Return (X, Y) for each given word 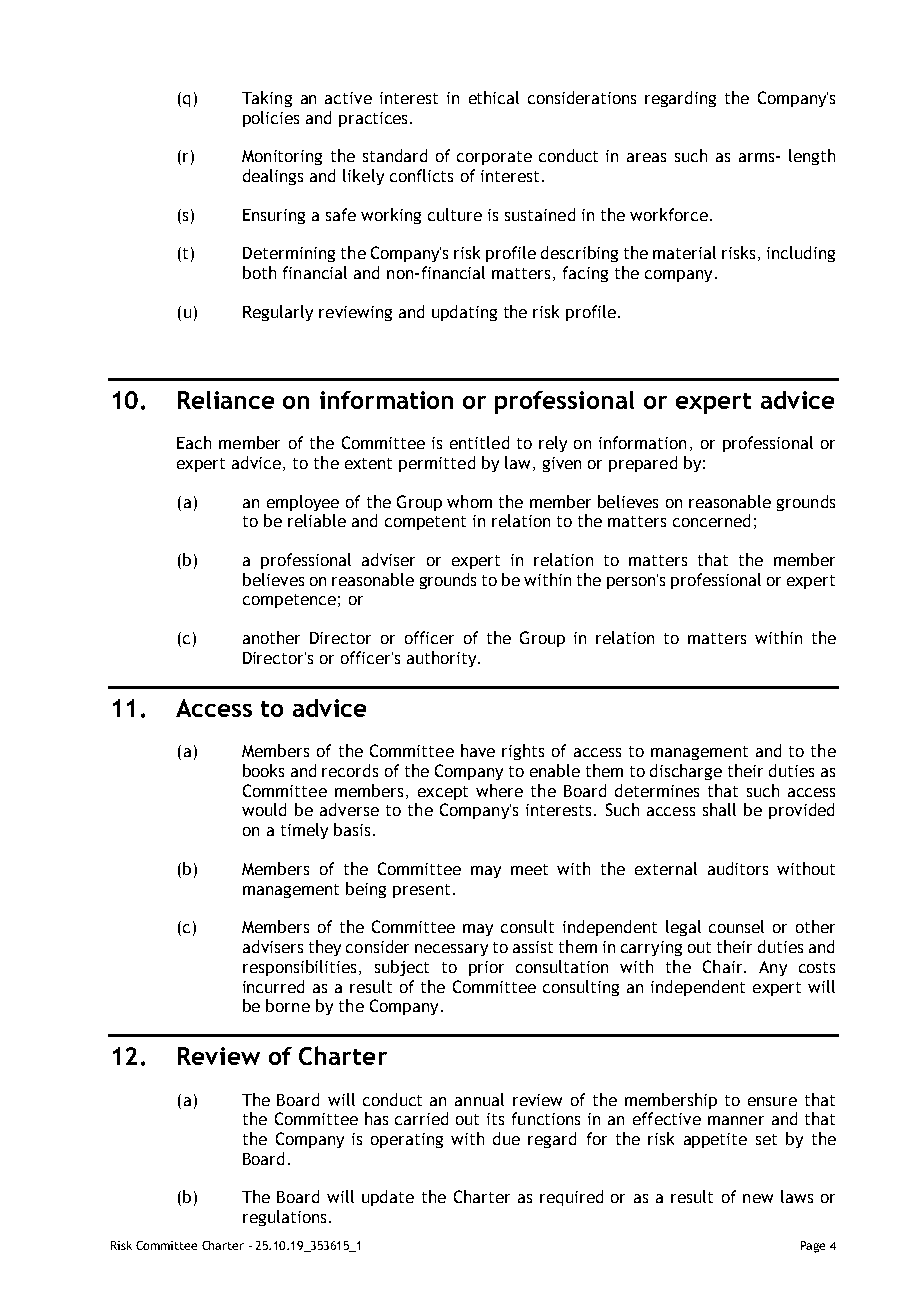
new (758, 1198)
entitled (479, 442)
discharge (686, 772)
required (571, 1198)
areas (646, 157)
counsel (736, 926)
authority (443, 659)
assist (533, 947)
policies (271, 119)
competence (289, 601)
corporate (494, 158)
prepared (643, 464)
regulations (284, 1218)
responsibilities (299, 968)
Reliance (226, 400)
